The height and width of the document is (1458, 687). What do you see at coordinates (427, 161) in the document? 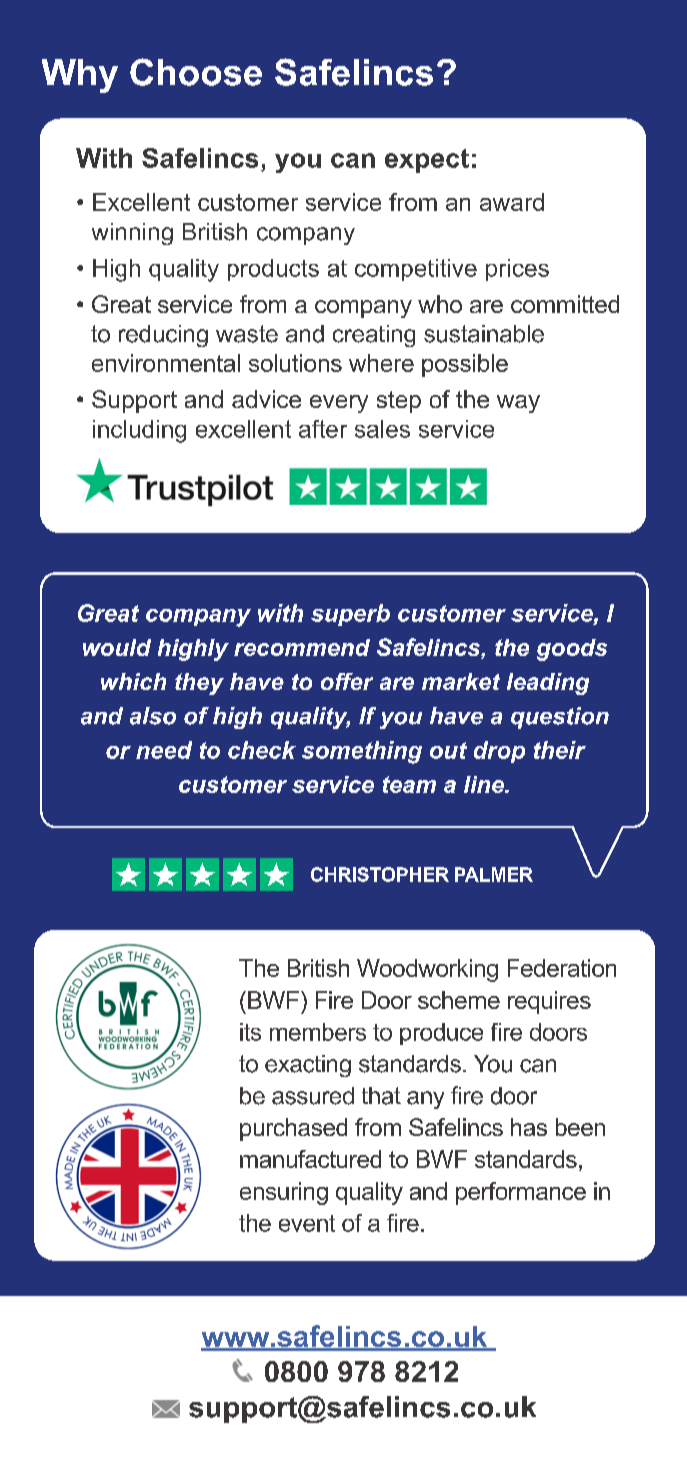
I see `expect` at bounding box center [427, 161].
